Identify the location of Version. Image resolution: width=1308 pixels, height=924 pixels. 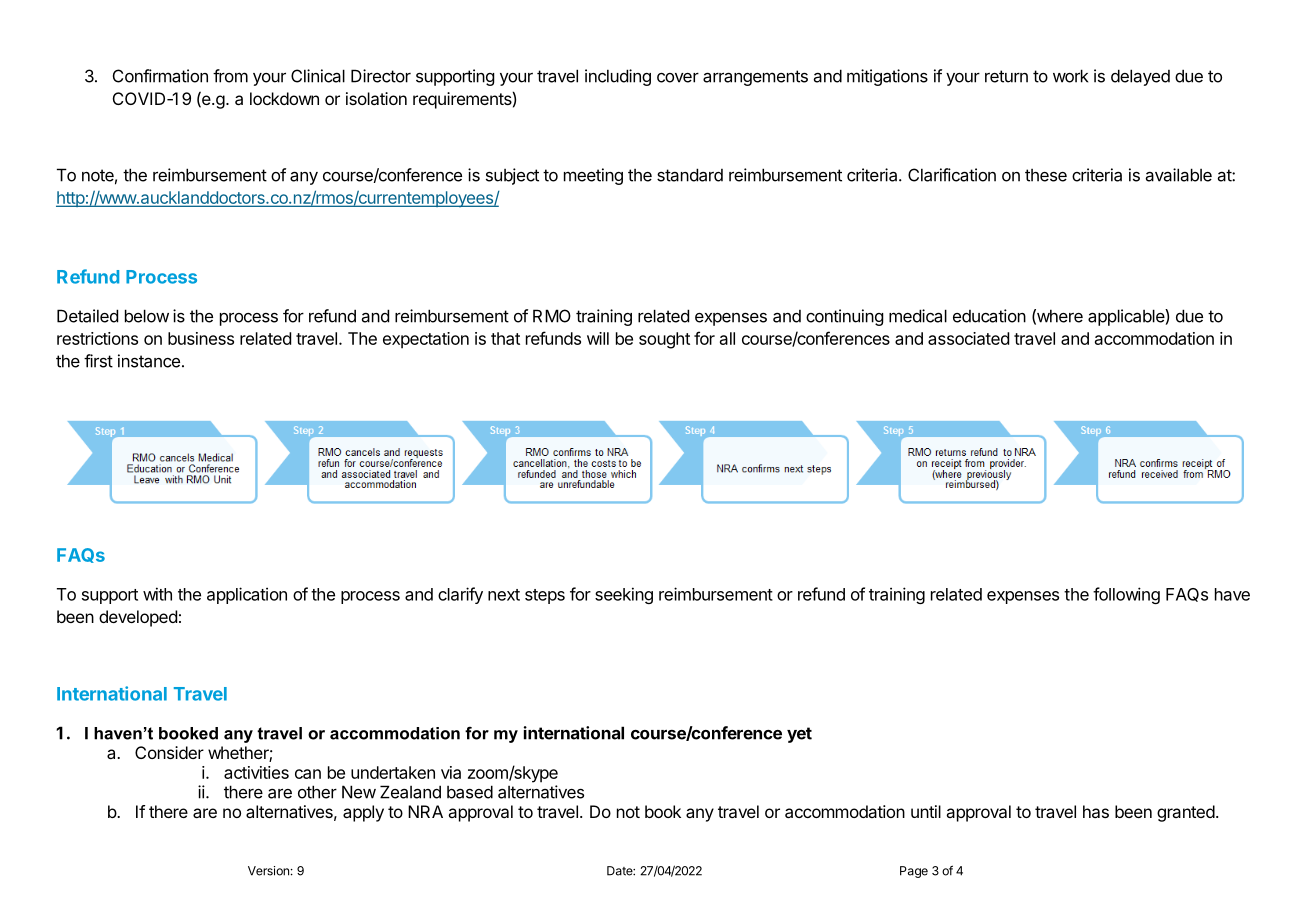
(268, 871).
